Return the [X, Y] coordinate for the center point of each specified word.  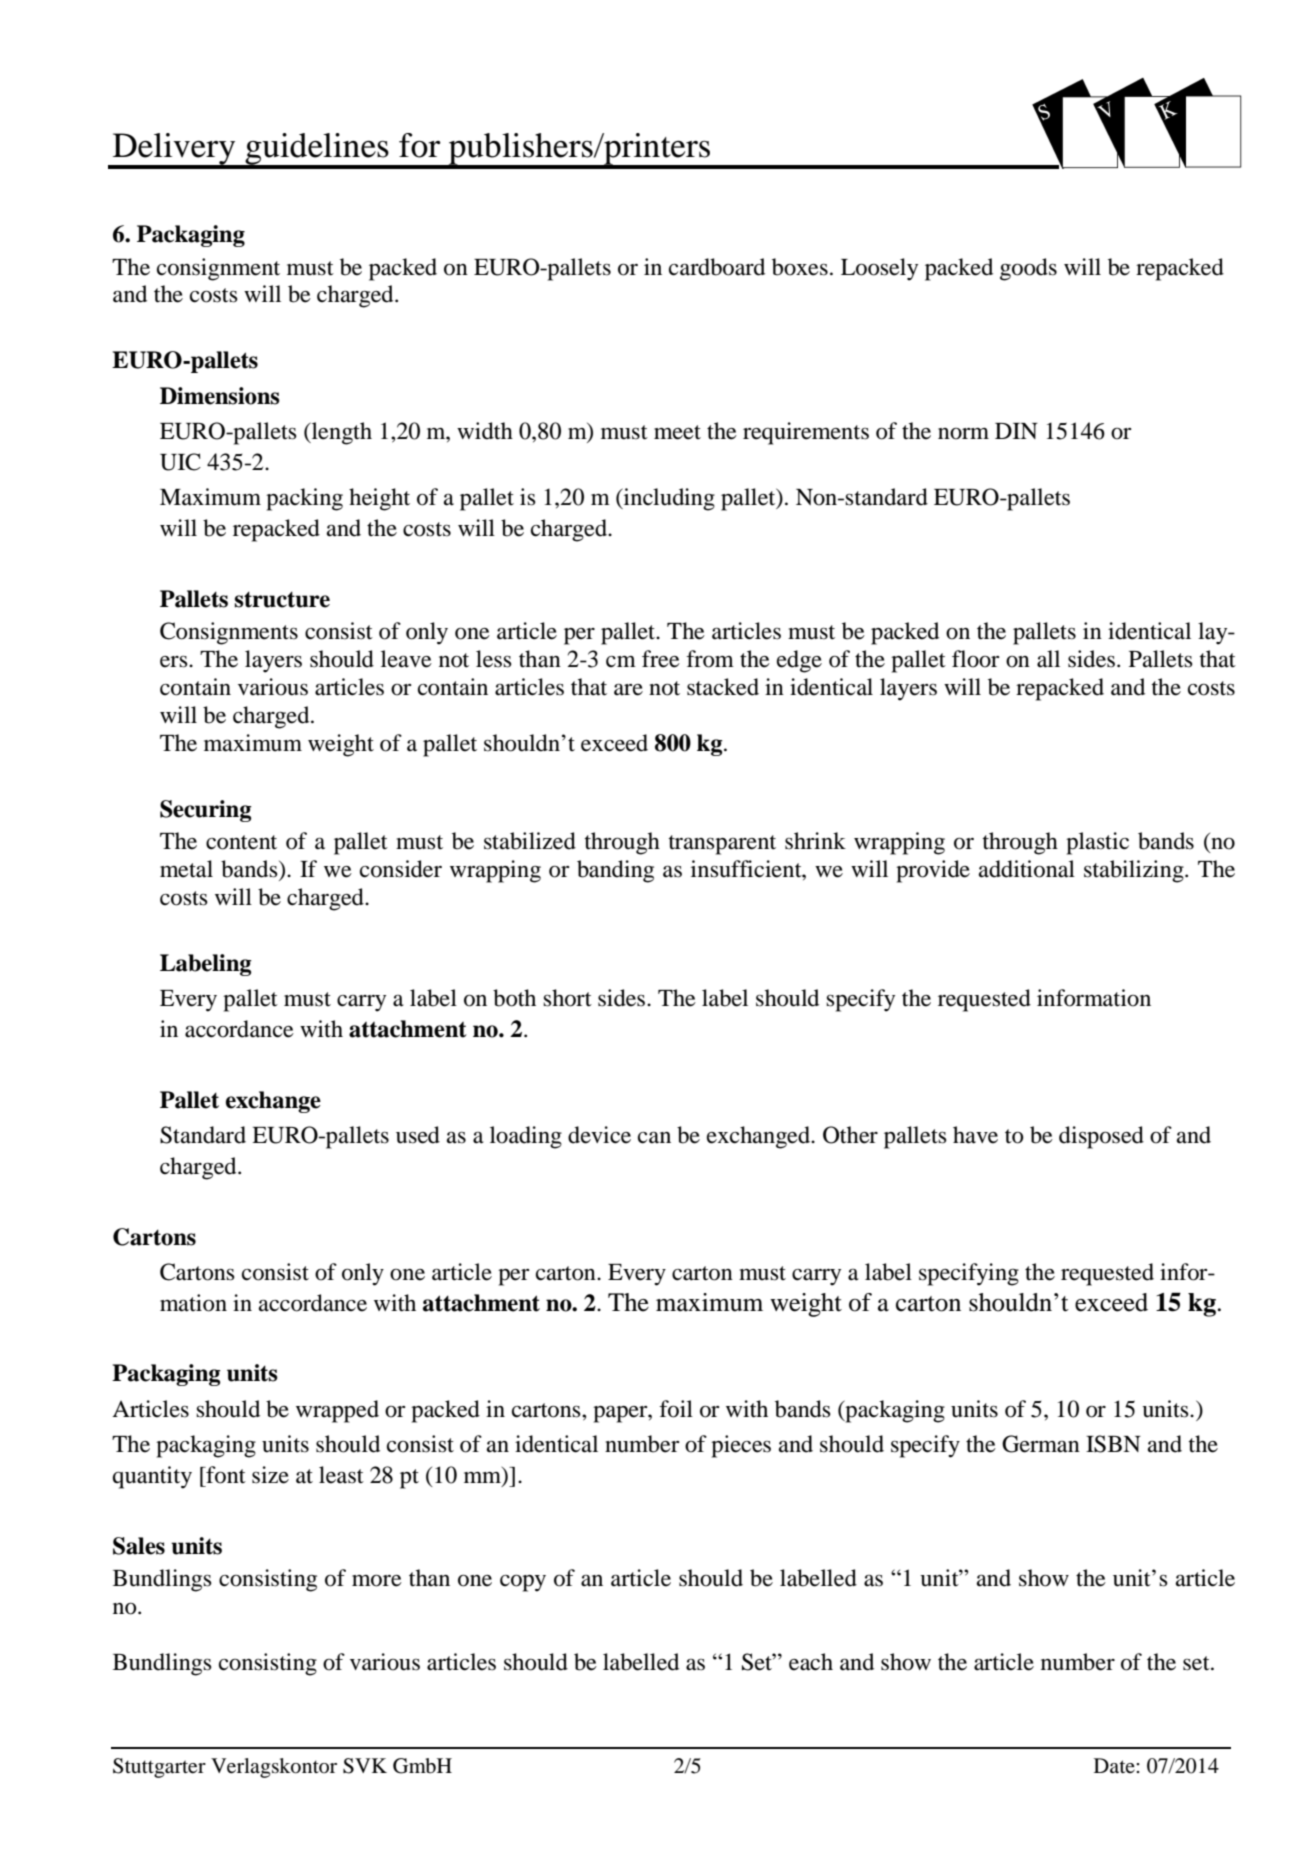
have [975, 1135]
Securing [206, 811]
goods [1028, 269]
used [418, 1135]
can [654, 1137]
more [377, 1581]
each [811, 1662]
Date [1115, 1765]
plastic [1097, 843]
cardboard [717, 267]
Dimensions [220, 396]
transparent [722, 845]
